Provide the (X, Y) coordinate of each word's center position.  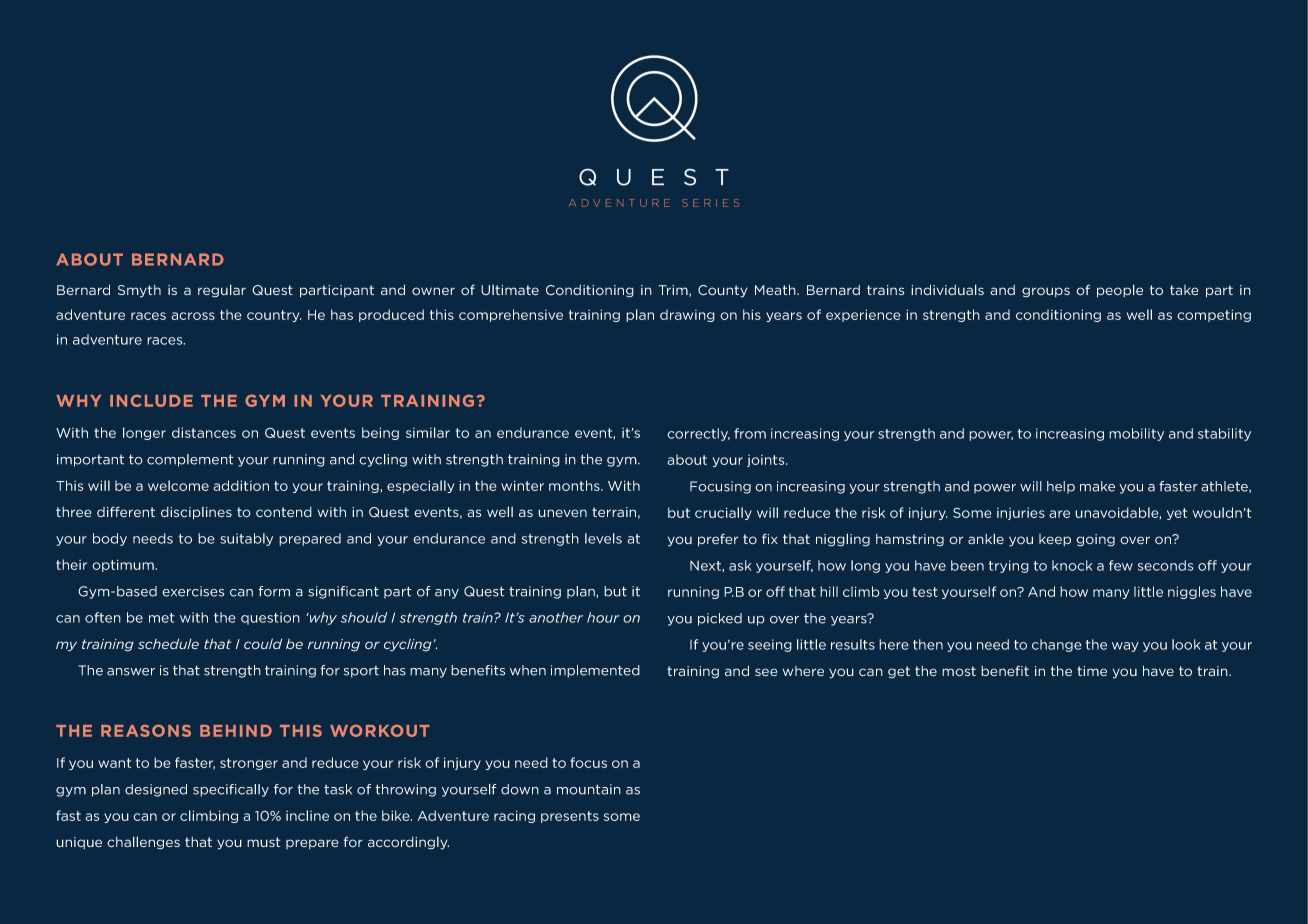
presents (570, 817)
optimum (123, 565)
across (193, 316)
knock (1072, 565)
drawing (687, 315)
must (263, 842)
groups (1046, 292)
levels (603, 538)
